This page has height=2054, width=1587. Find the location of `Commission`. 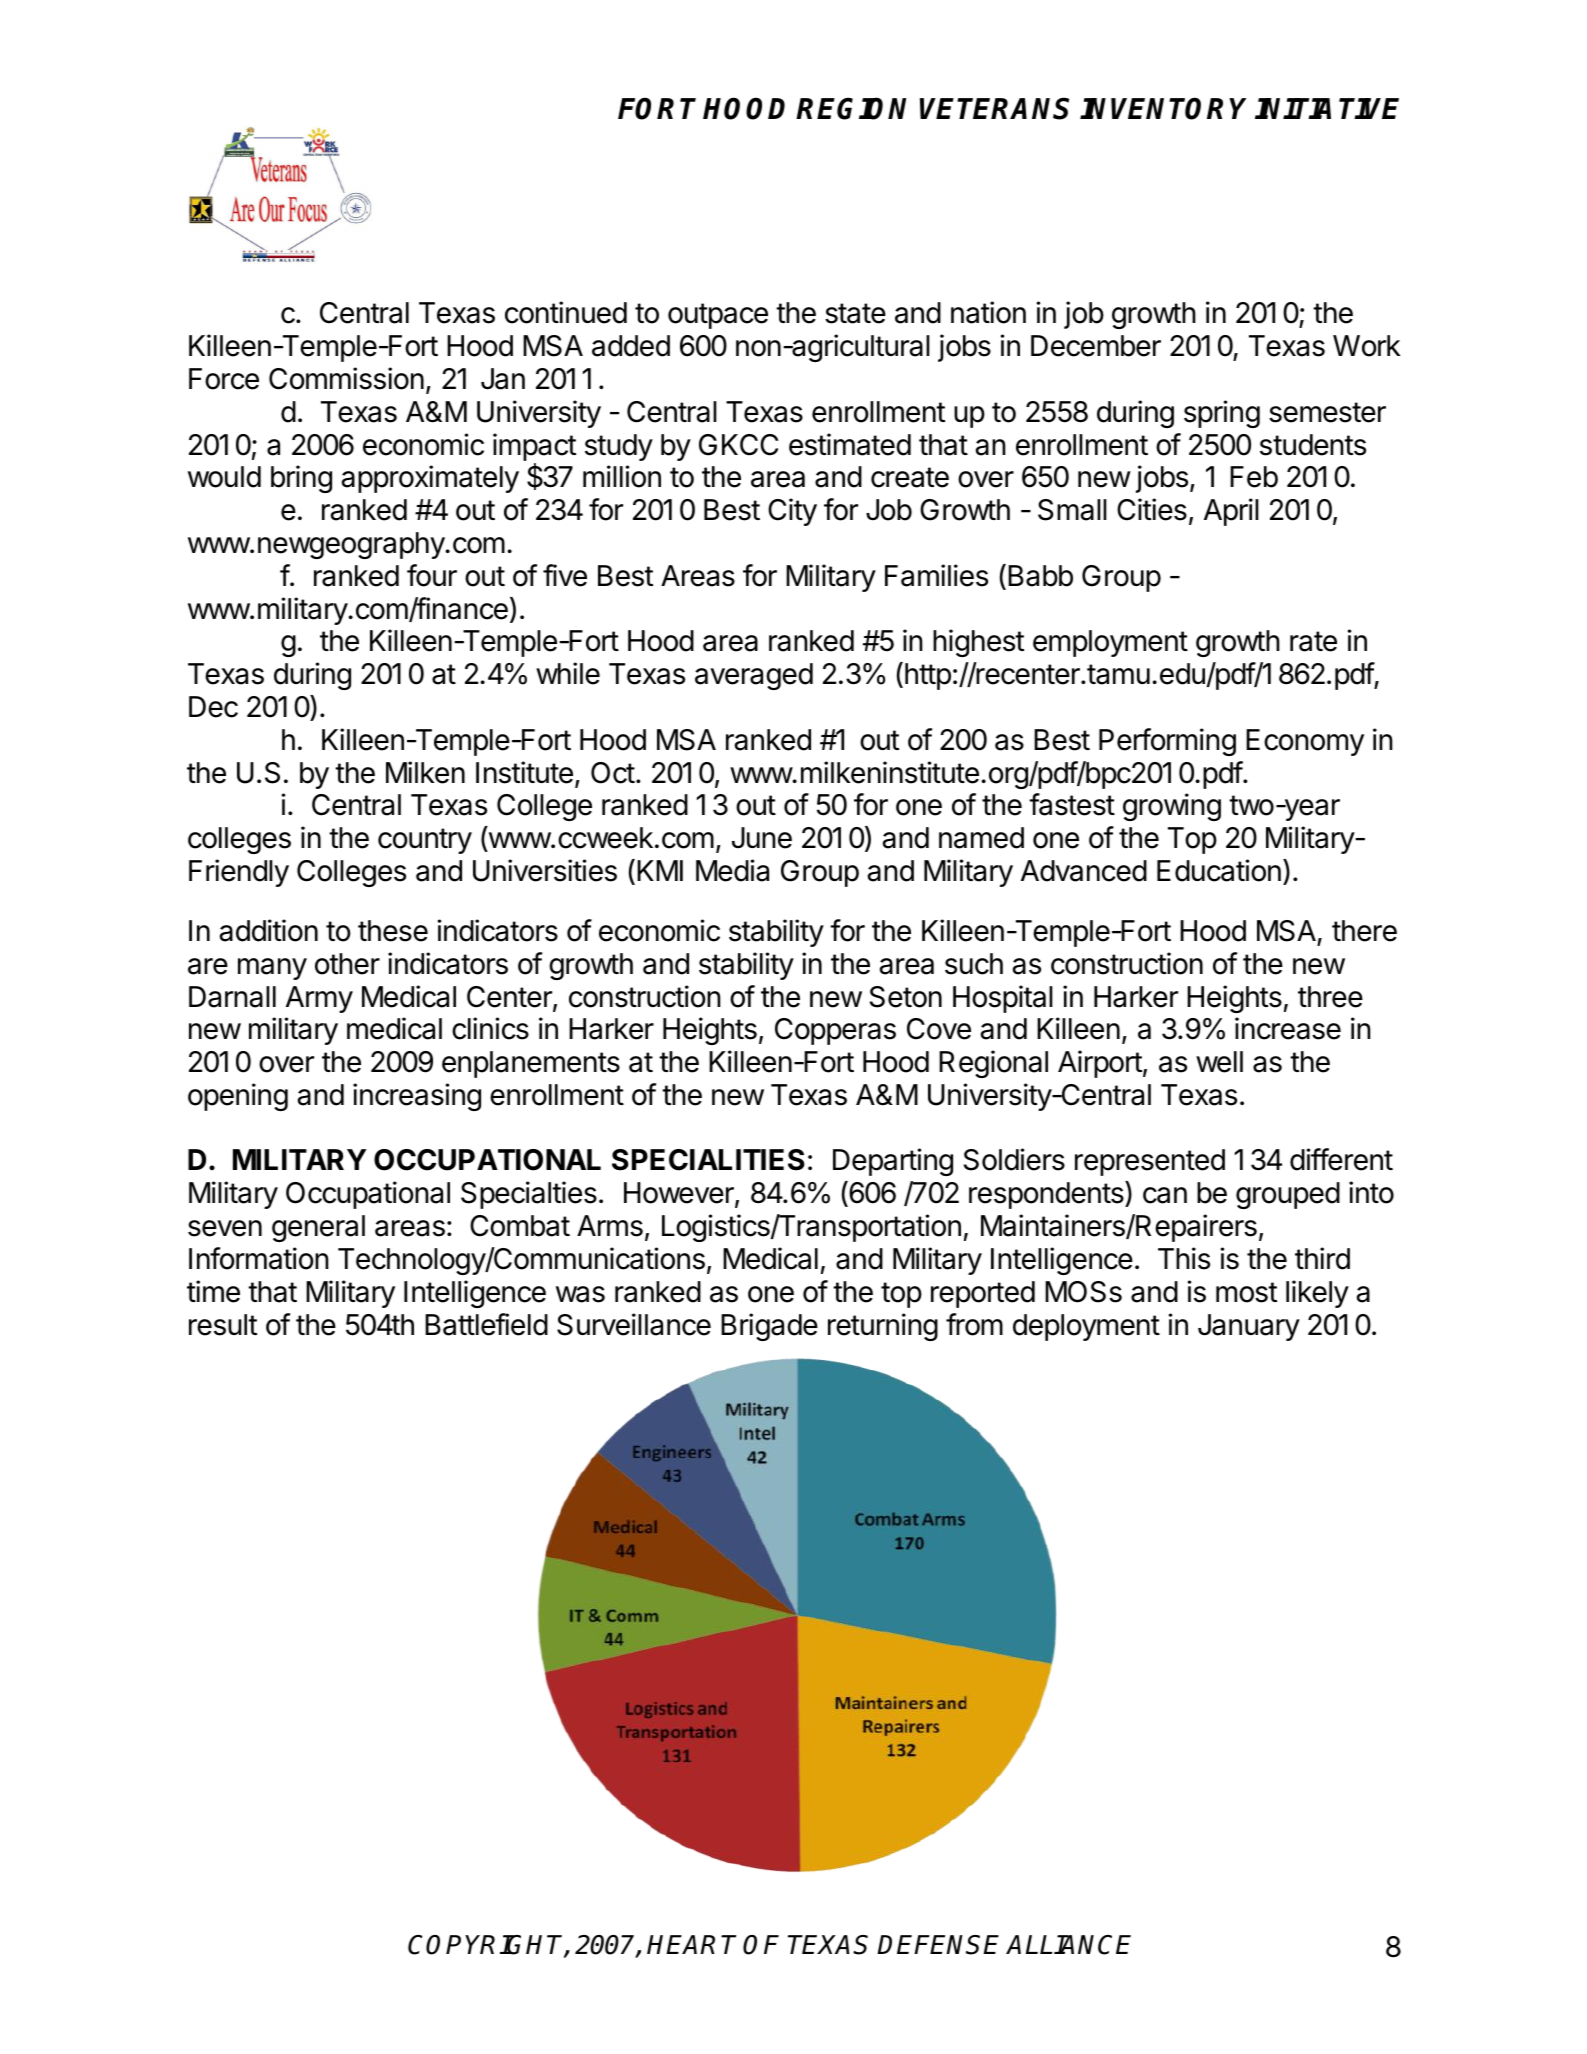

Commission is located at coordinates (346, 378).
